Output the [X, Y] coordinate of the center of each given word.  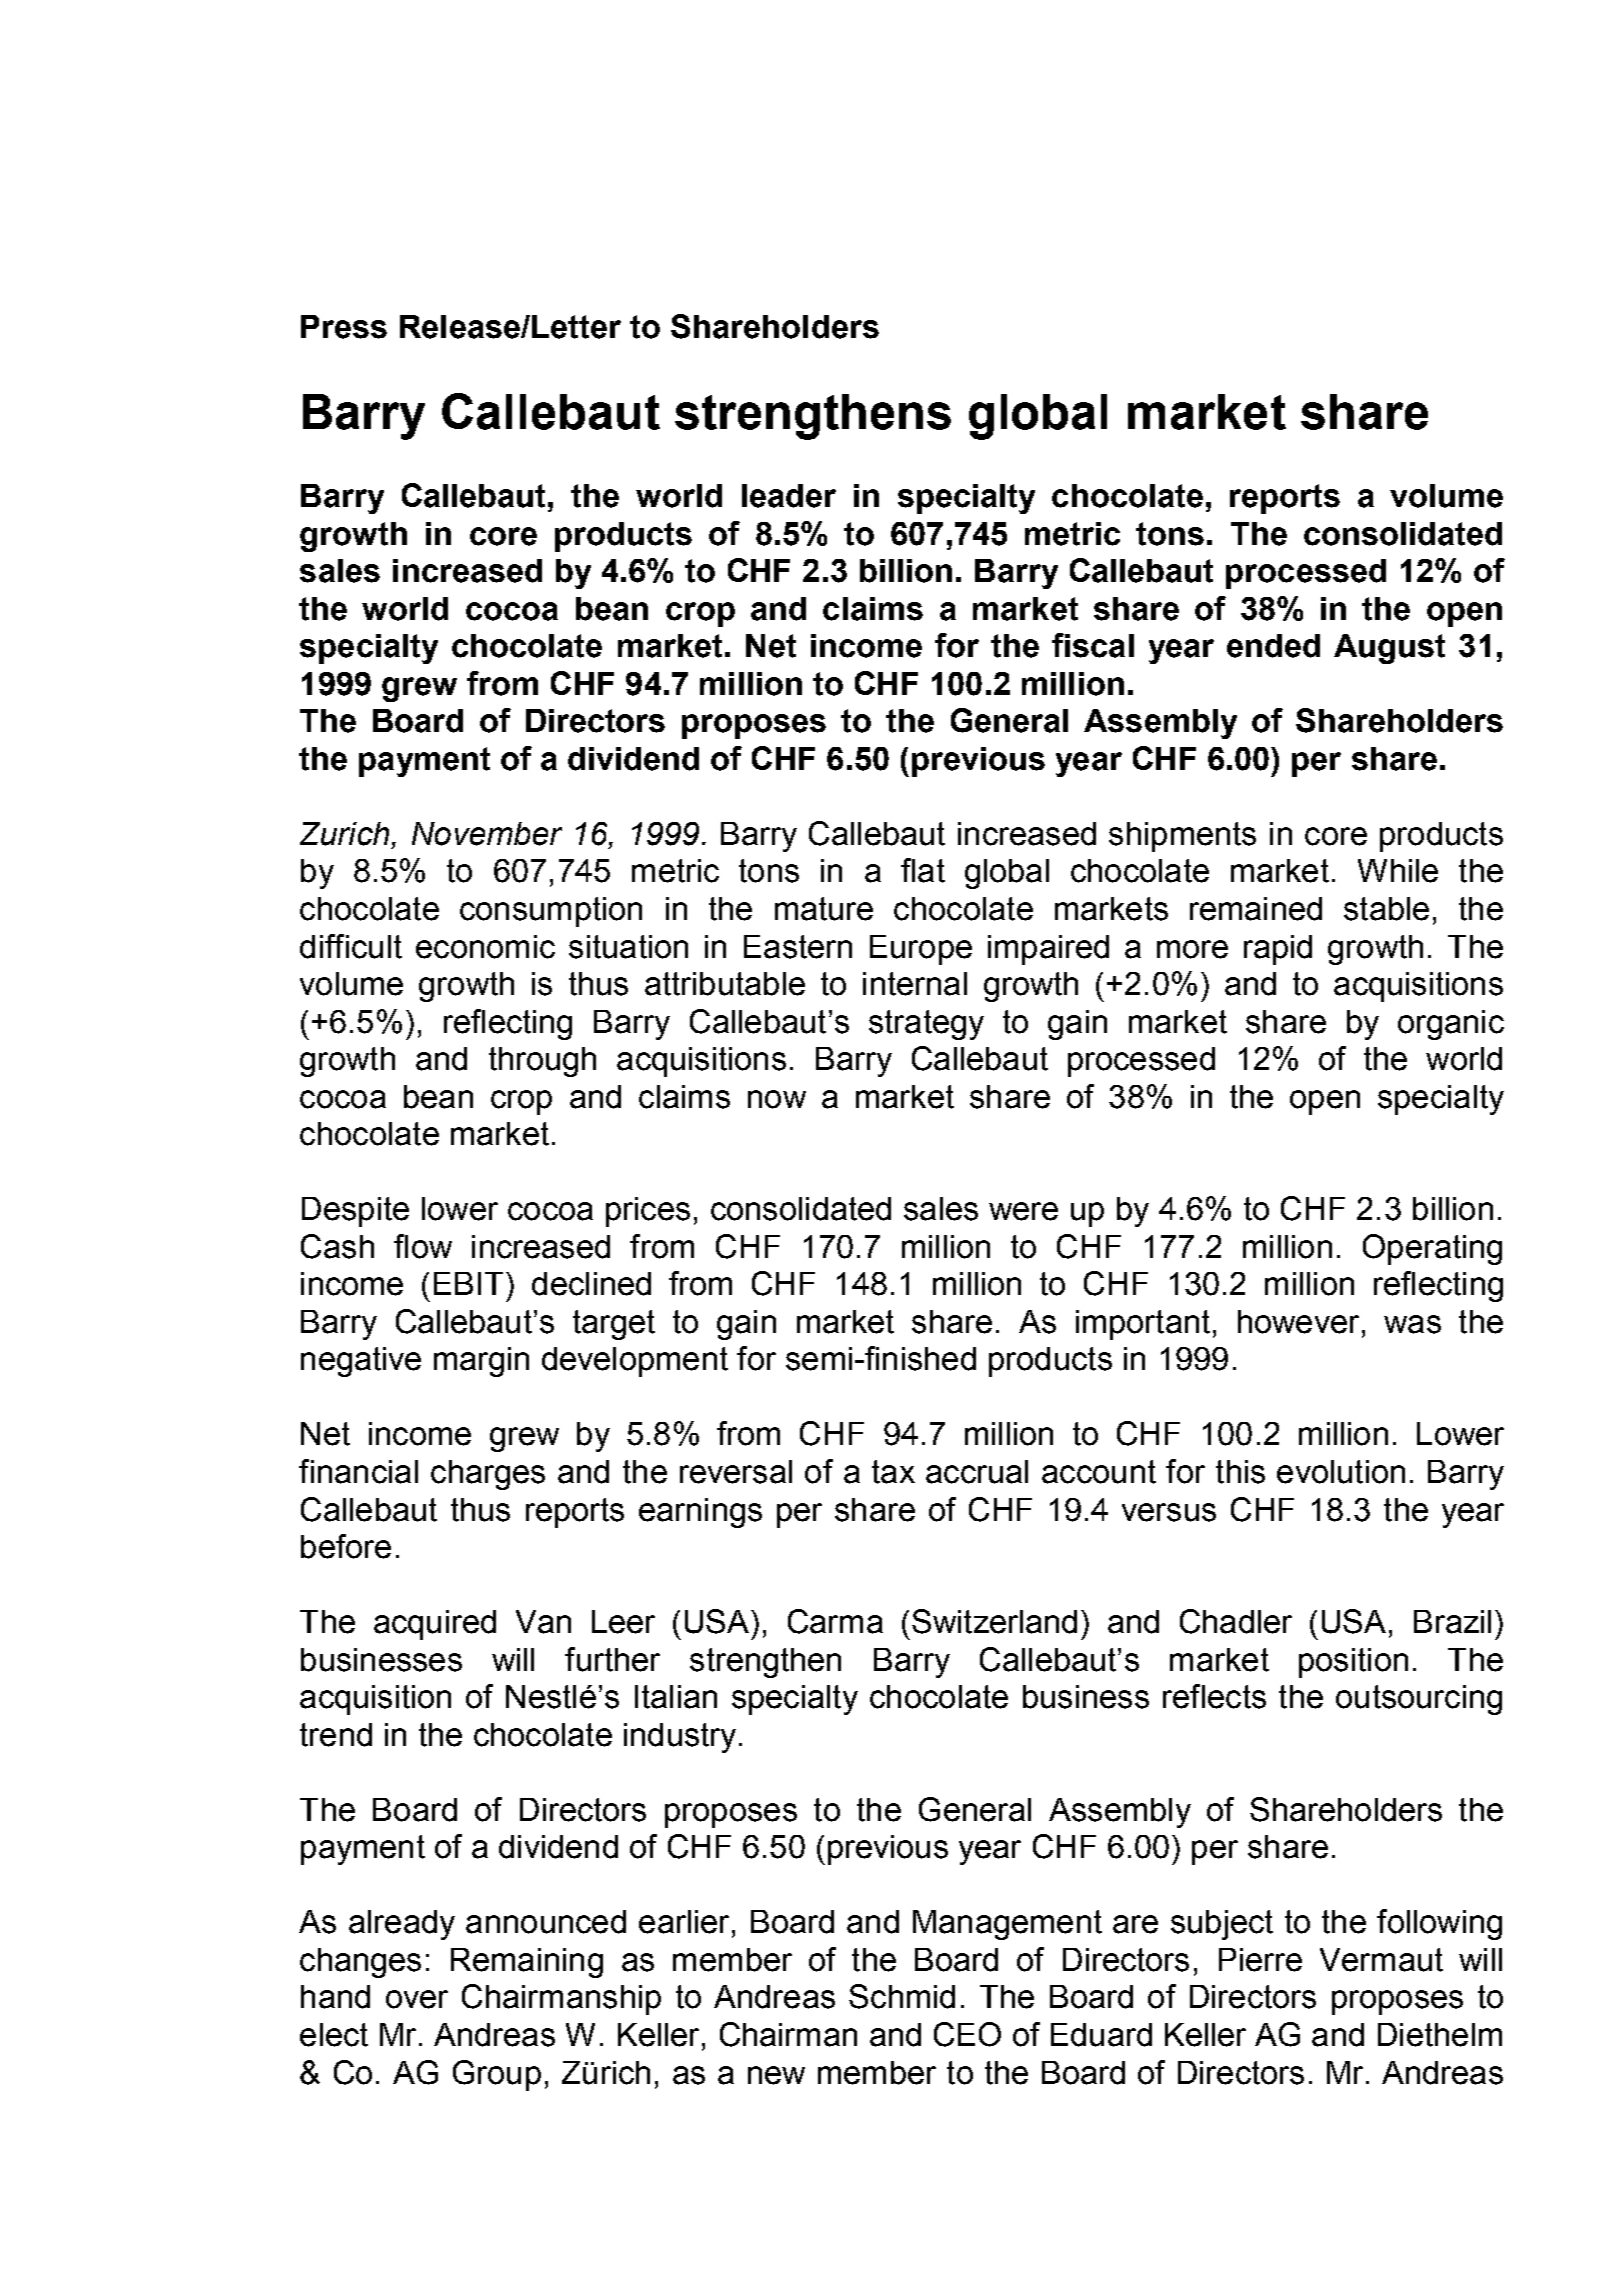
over [417, 1999]
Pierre [1260, 1960]
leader [789, 496]
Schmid [902, 1996]
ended [1273, 646]
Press [344, 327]
